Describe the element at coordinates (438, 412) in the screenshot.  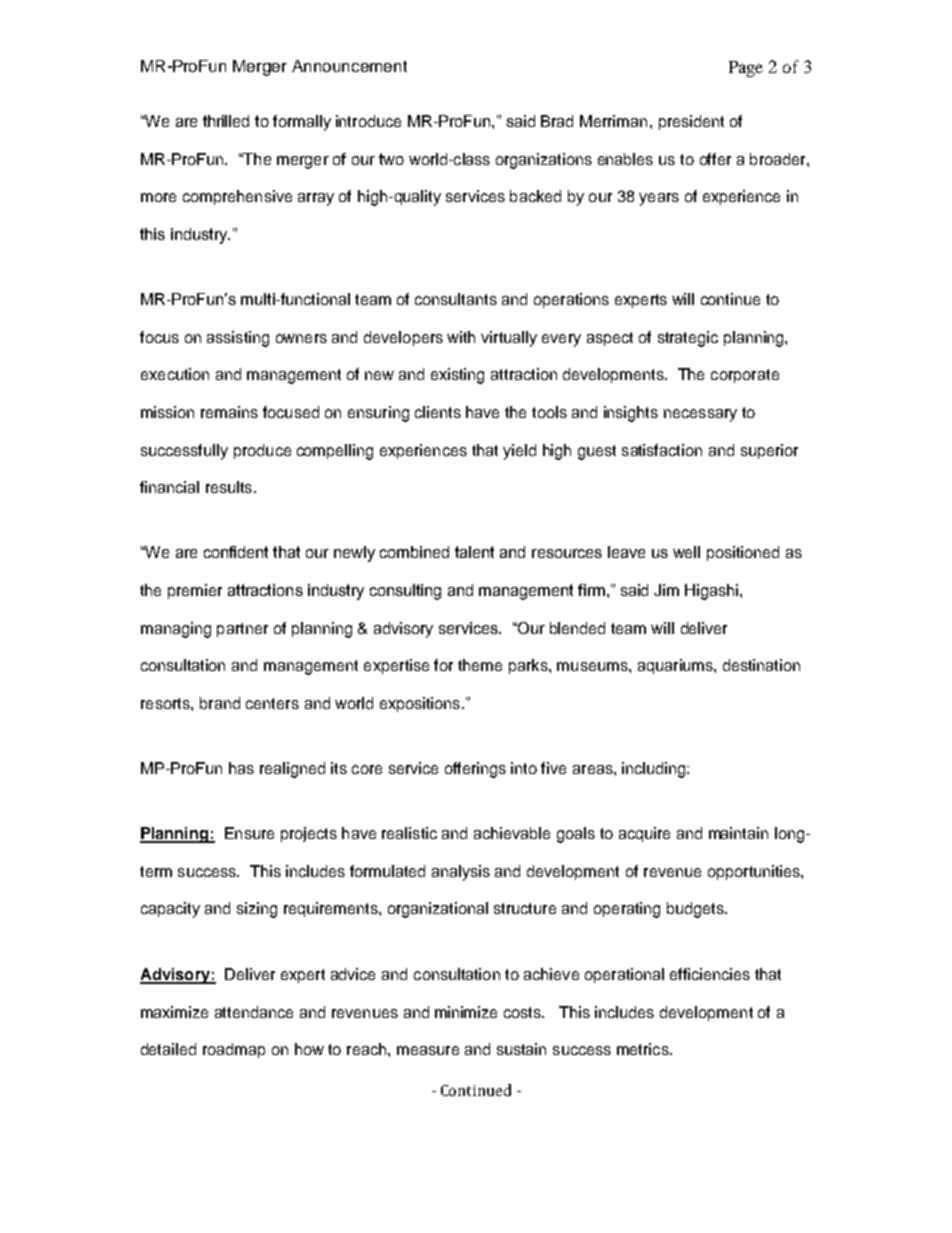
I see `clients` at that location.
